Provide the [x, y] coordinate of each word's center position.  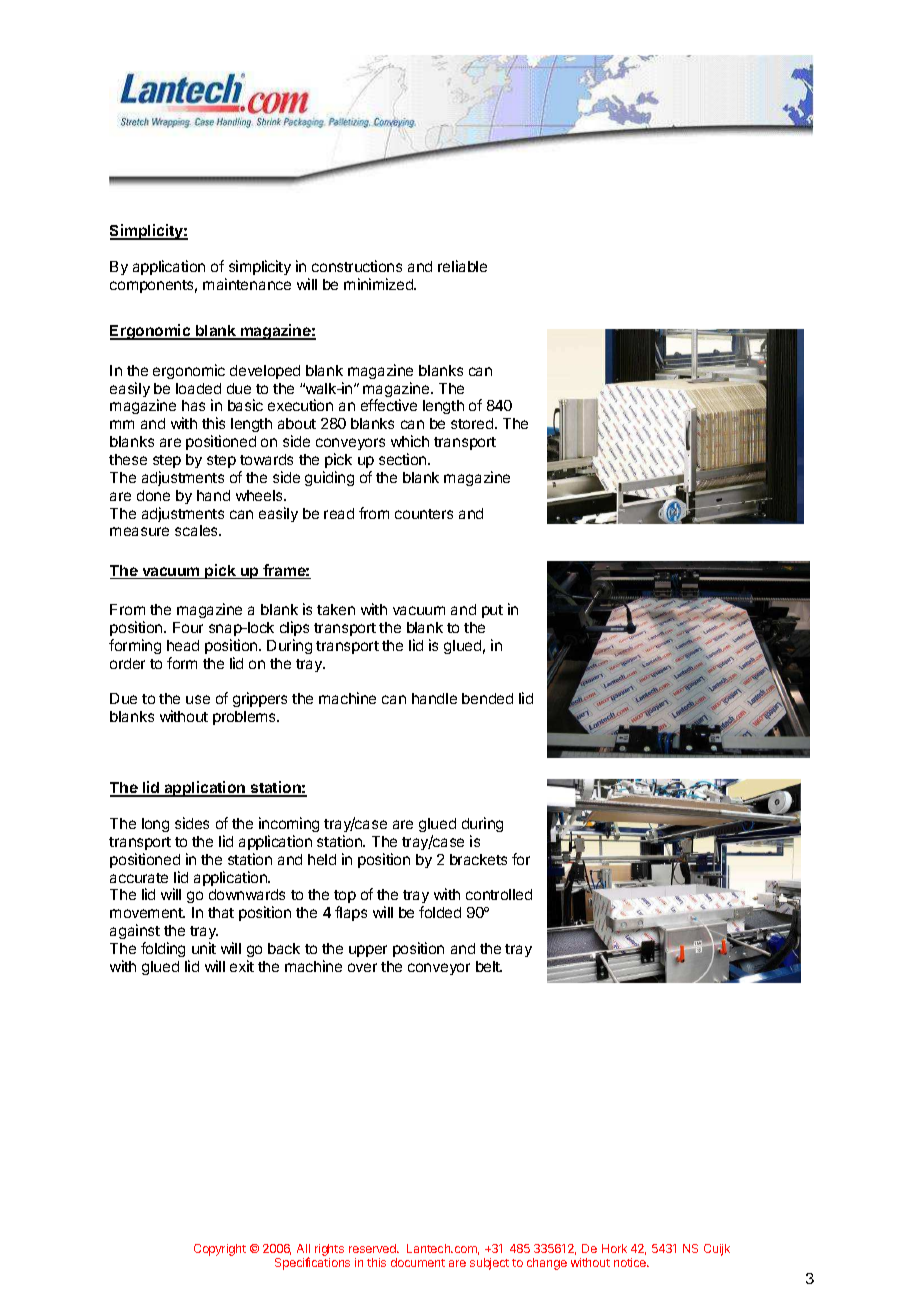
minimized [379, 284]
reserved [373, 1248]
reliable [462, 266]
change [547, 1264]
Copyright [220, 1250]
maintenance [247, 284]
